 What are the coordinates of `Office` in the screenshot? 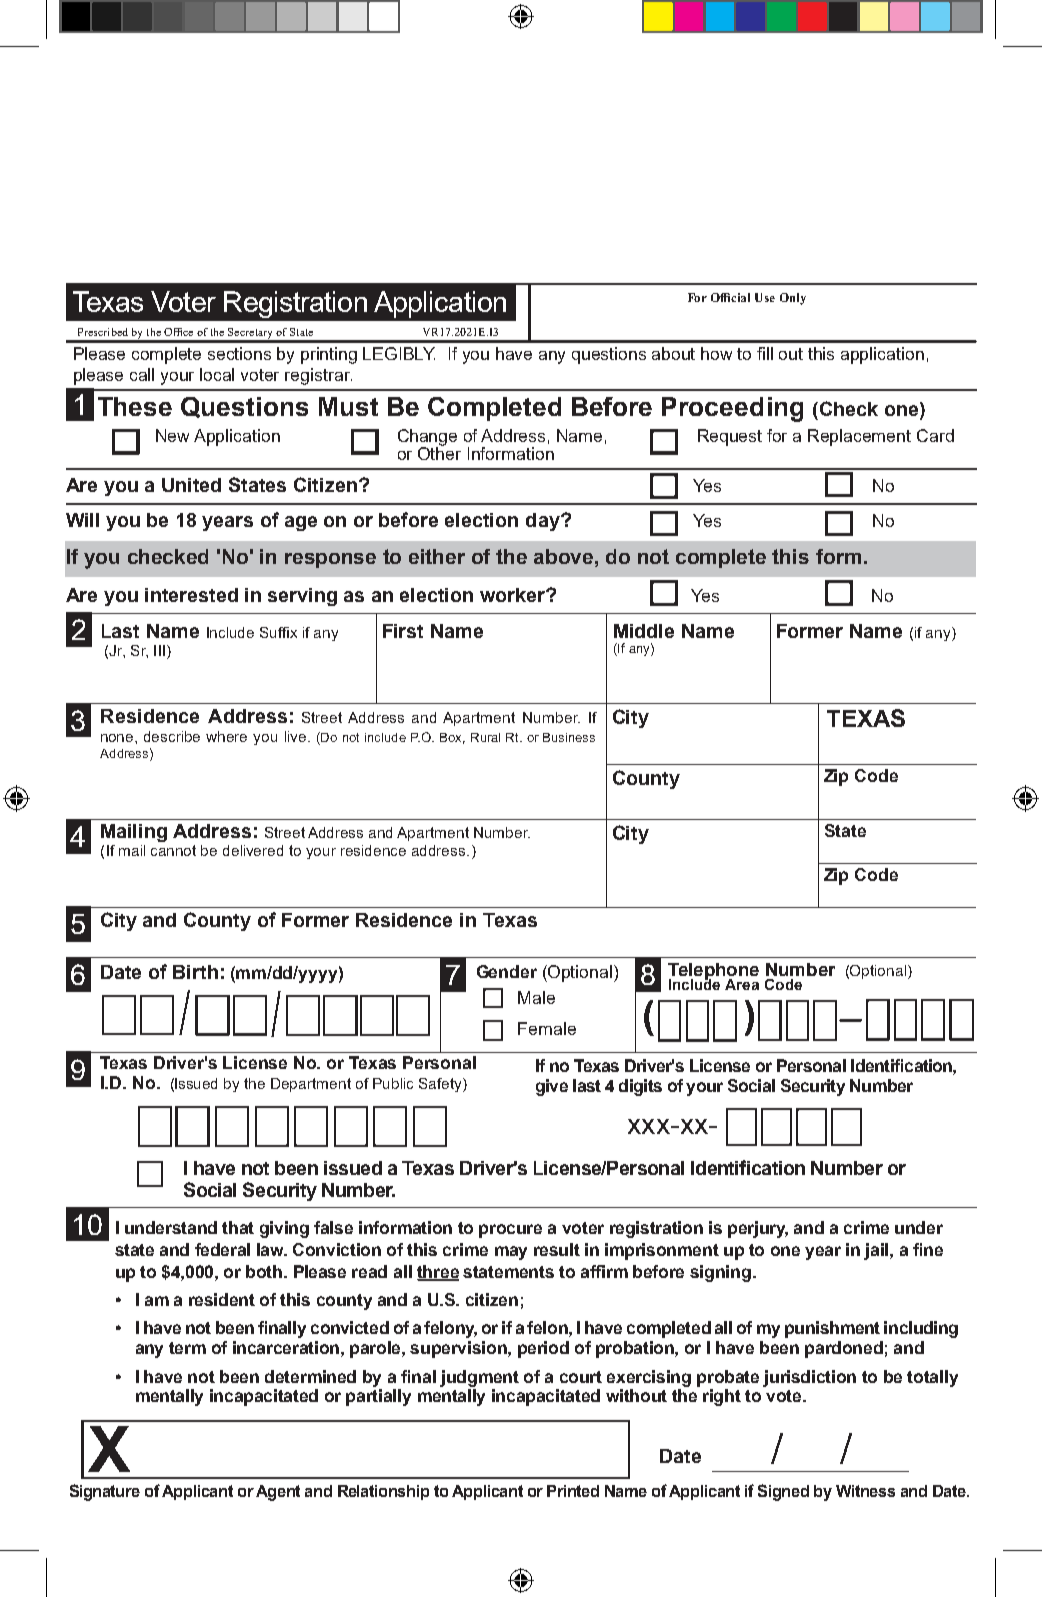 It's located at (178, 332).
